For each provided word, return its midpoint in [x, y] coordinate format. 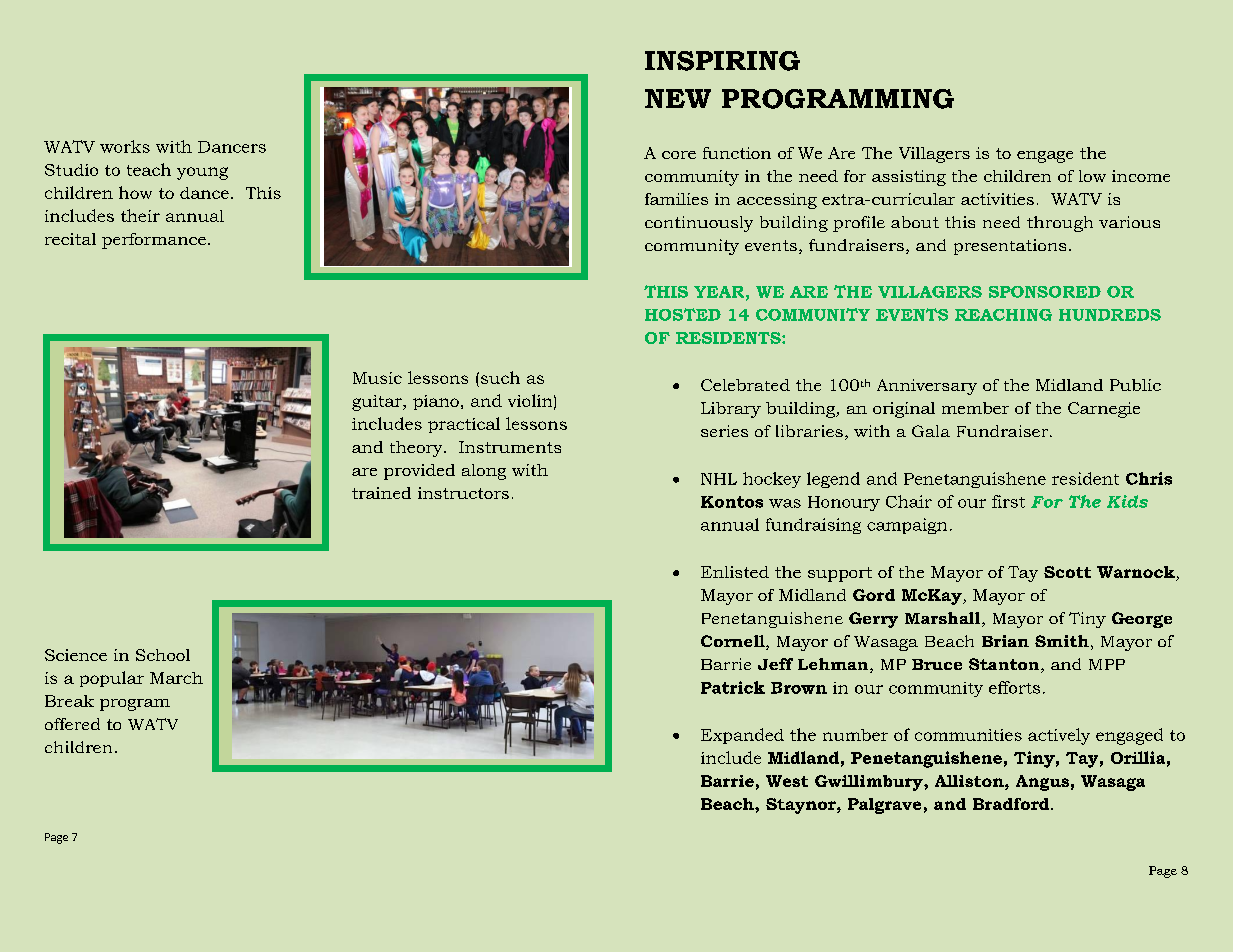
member [975, 408]
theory [417, 449]
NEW [678, 98]
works [125, 146]
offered [72, 724]
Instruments [510, 447]
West [787, 781]
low [1092, 176]
